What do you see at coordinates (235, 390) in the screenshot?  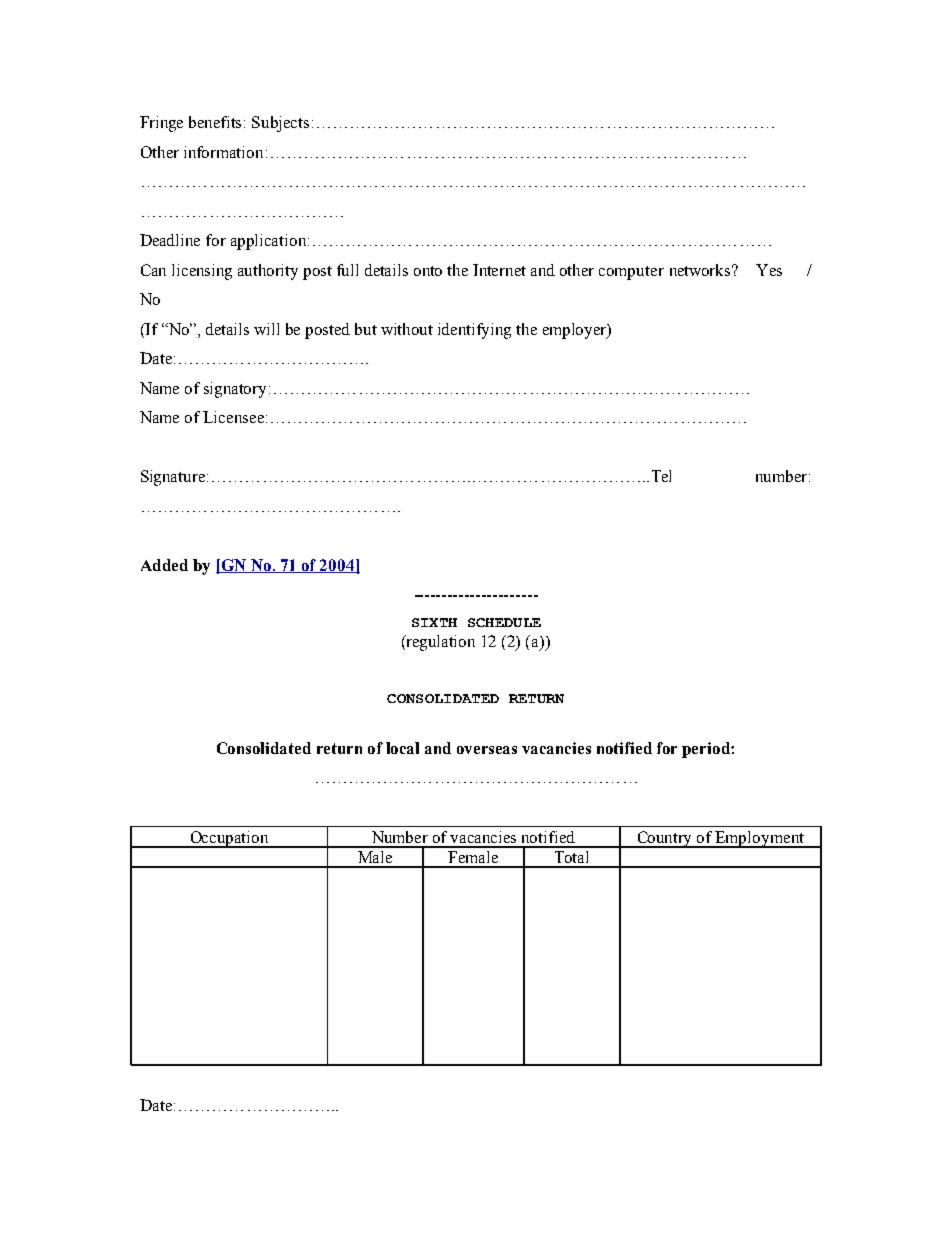 I see `signatory` at bounding box center [235, 390].
